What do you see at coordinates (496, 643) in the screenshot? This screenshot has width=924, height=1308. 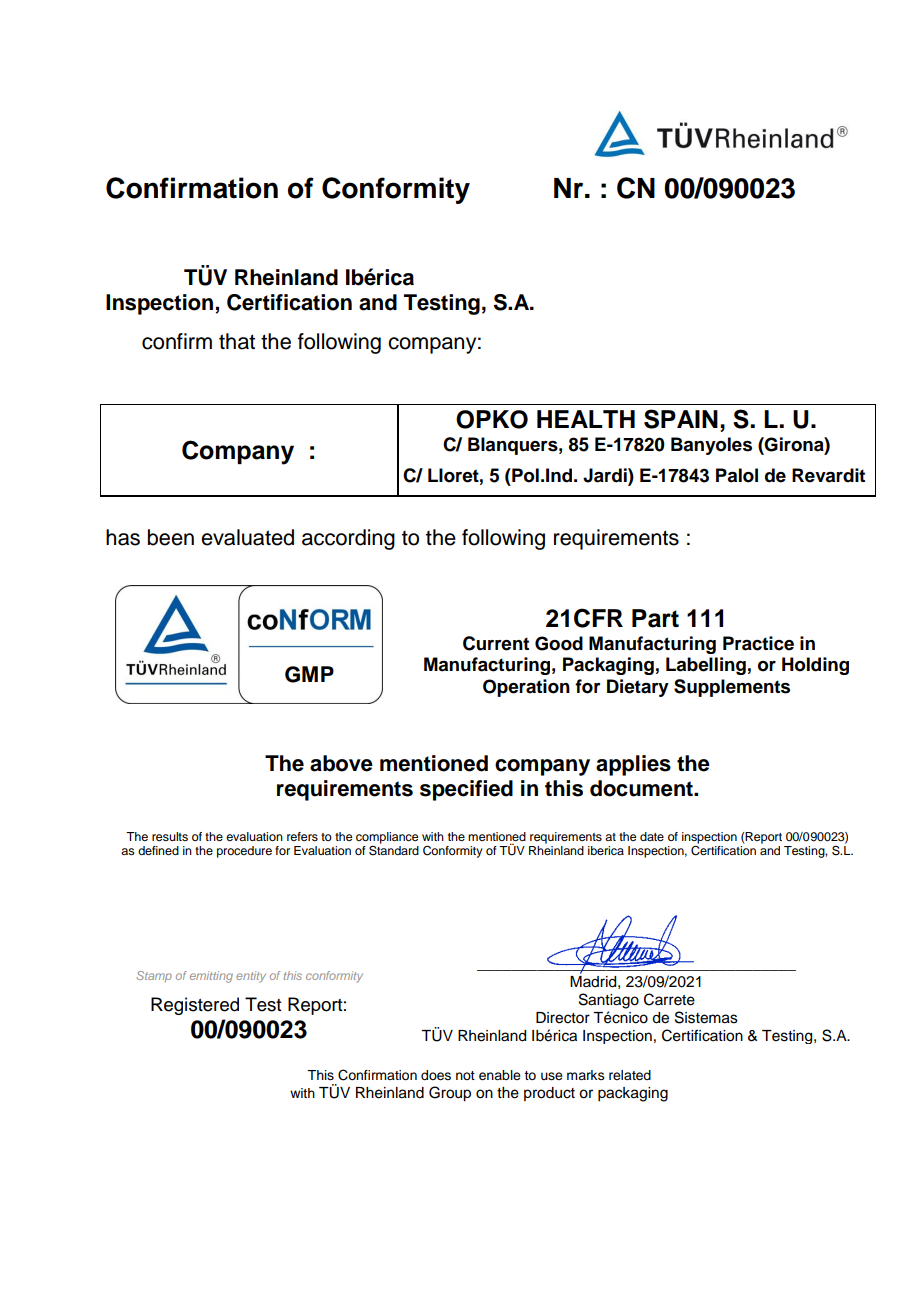 I see `Current` at bounding box center [496, 643].
